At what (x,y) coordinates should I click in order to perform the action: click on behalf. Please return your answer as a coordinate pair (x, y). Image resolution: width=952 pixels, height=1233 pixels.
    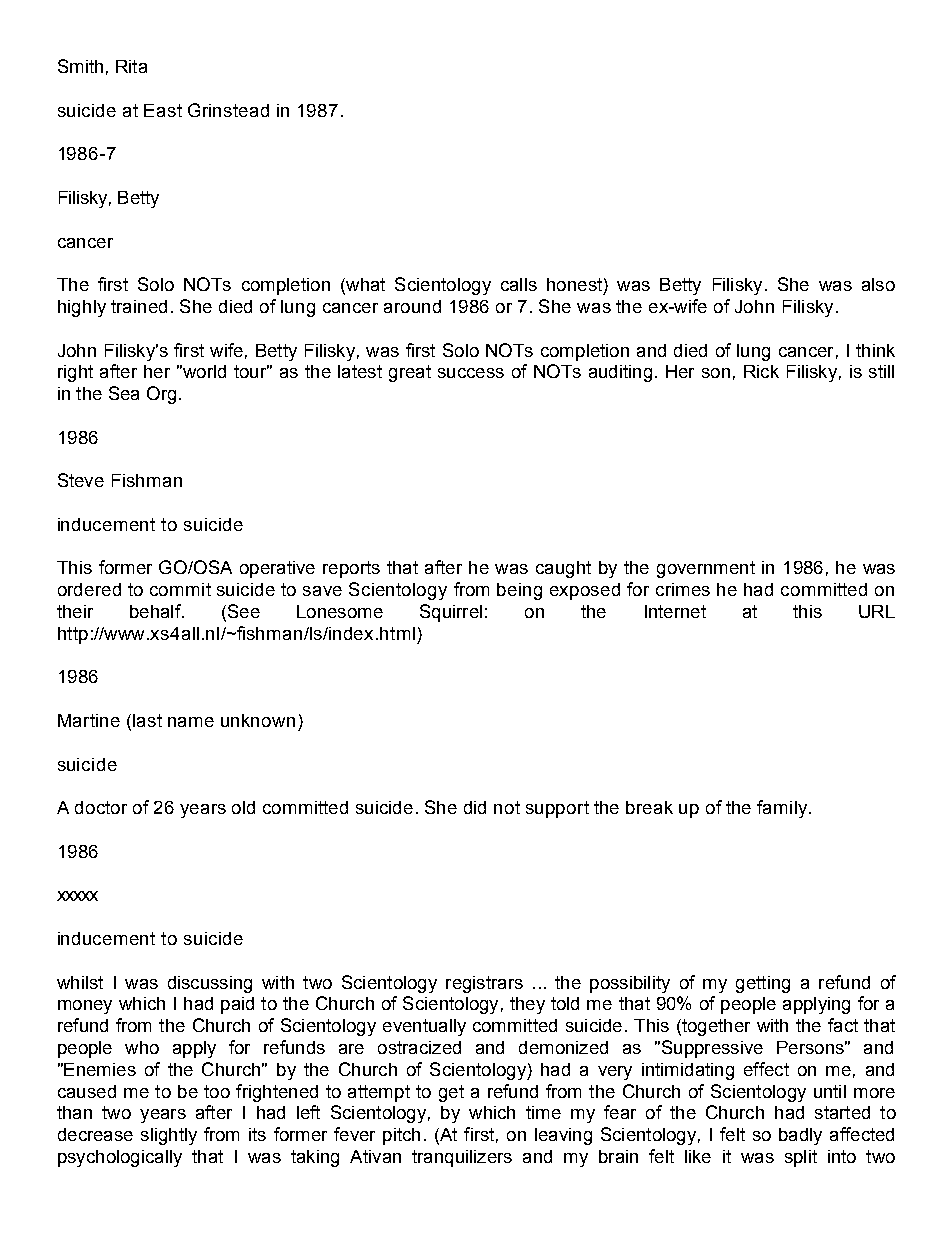
    Looking at the image, I should click on (156, 611).
